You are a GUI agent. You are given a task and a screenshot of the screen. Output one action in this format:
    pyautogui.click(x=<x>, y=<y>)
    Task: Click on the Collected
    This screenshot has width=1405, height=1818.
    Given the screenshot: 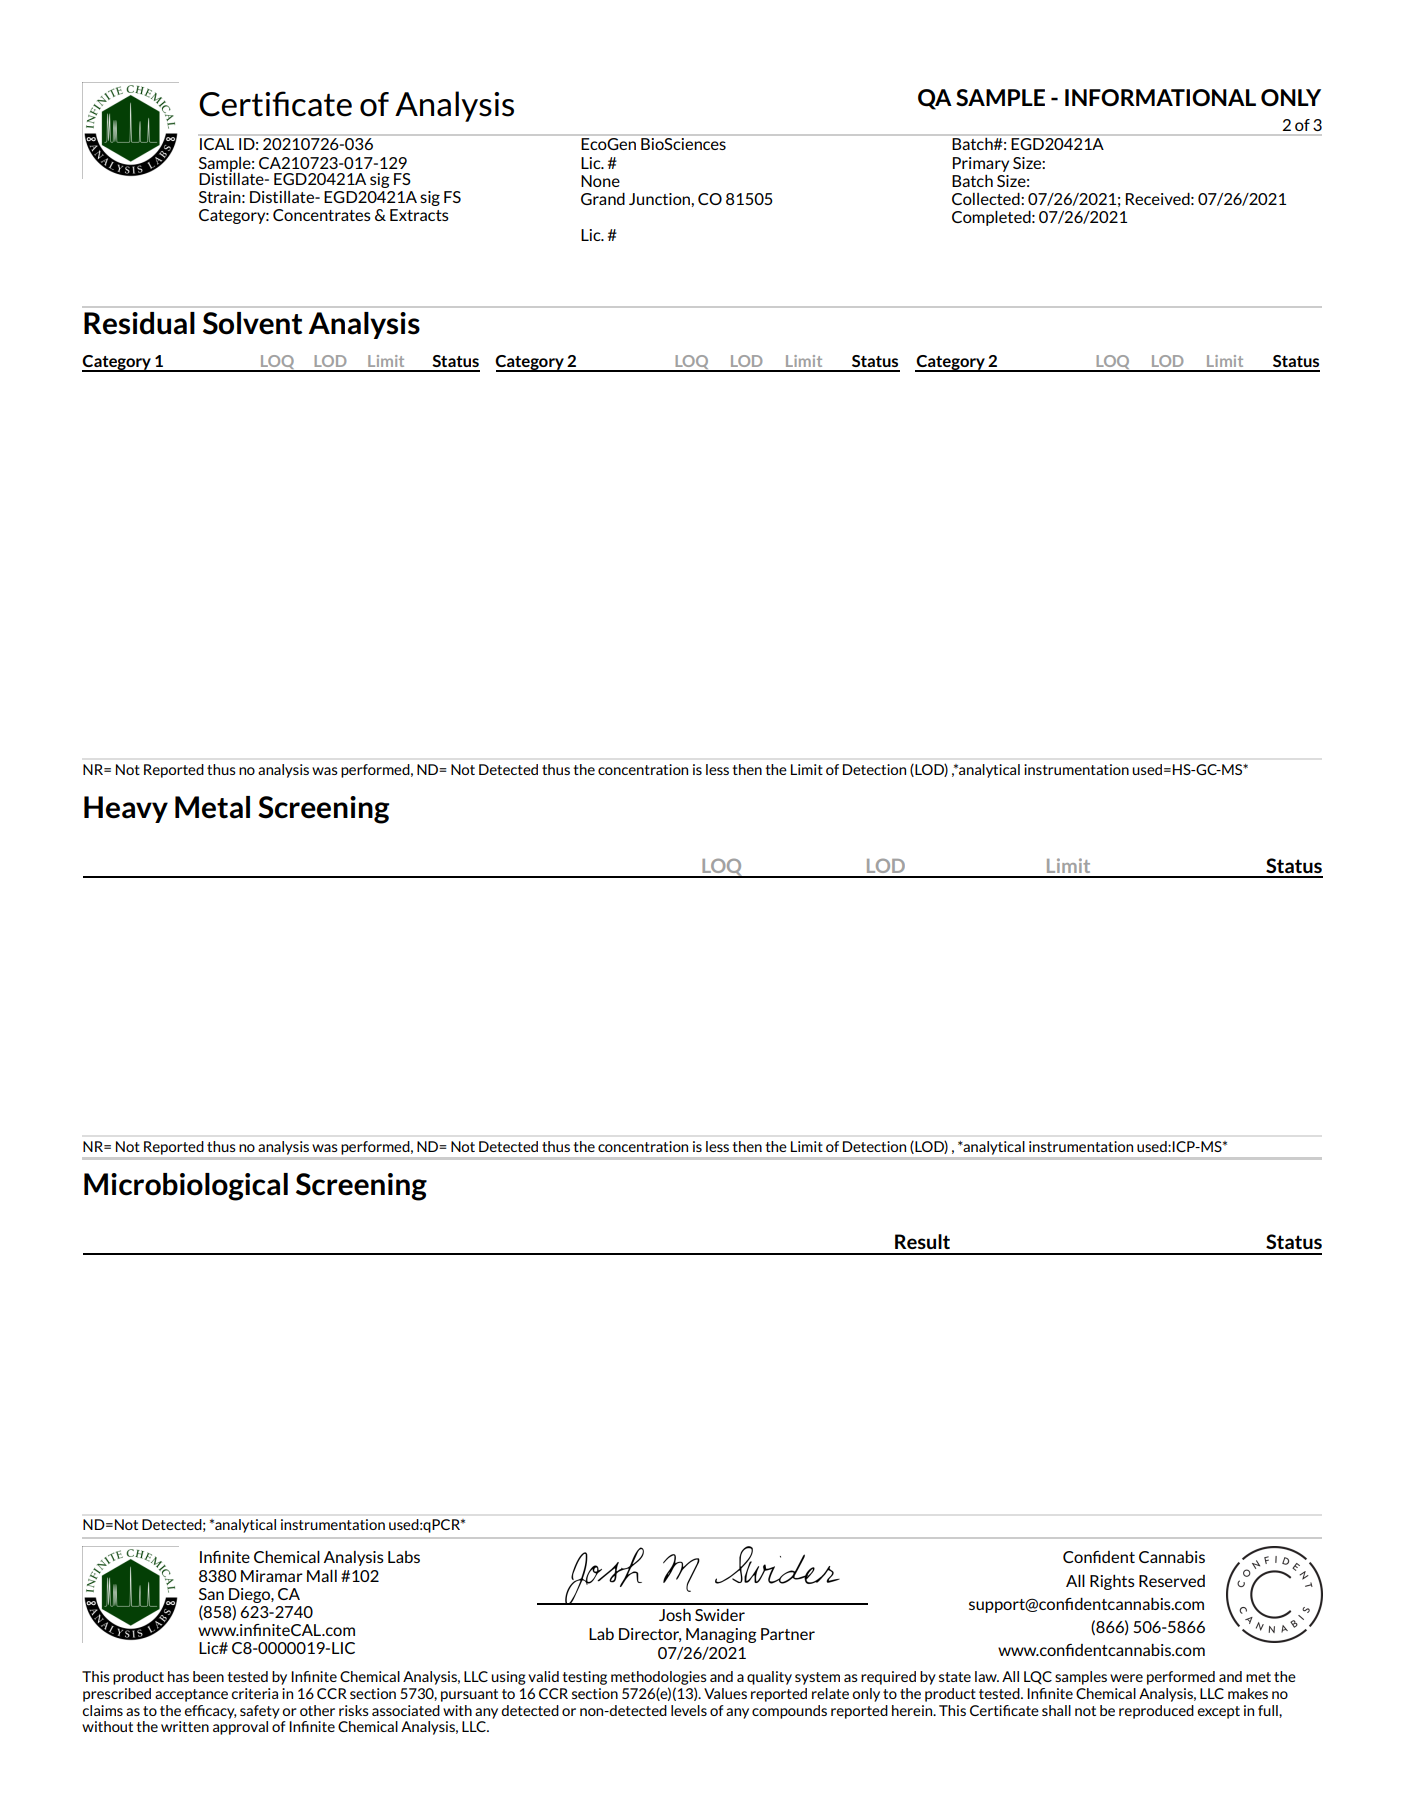 What is the action you would take?
    pyautogui.click(x=987, y=199)
